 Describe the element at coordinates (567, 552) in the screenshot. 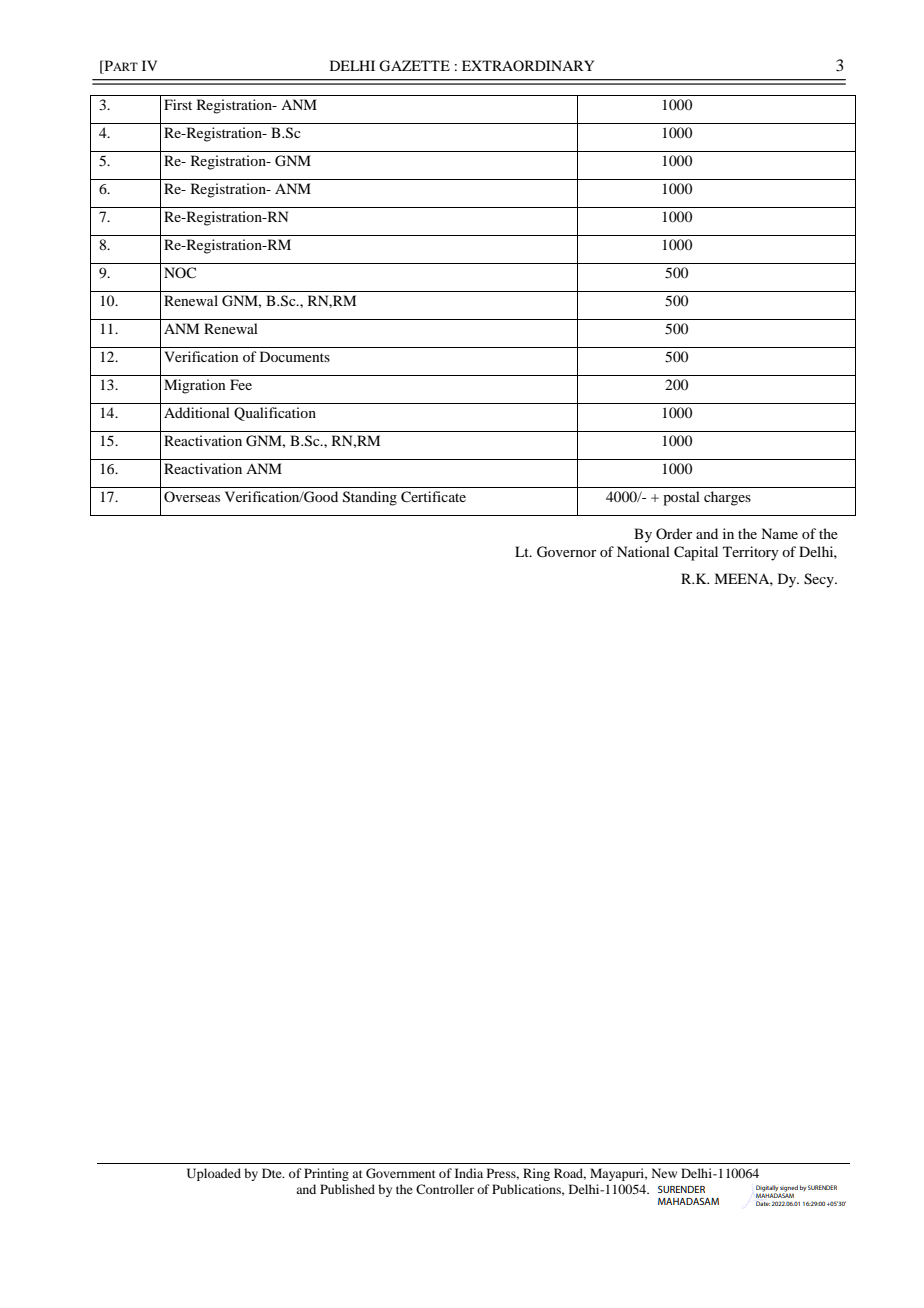

I see `Governor` at that location.
